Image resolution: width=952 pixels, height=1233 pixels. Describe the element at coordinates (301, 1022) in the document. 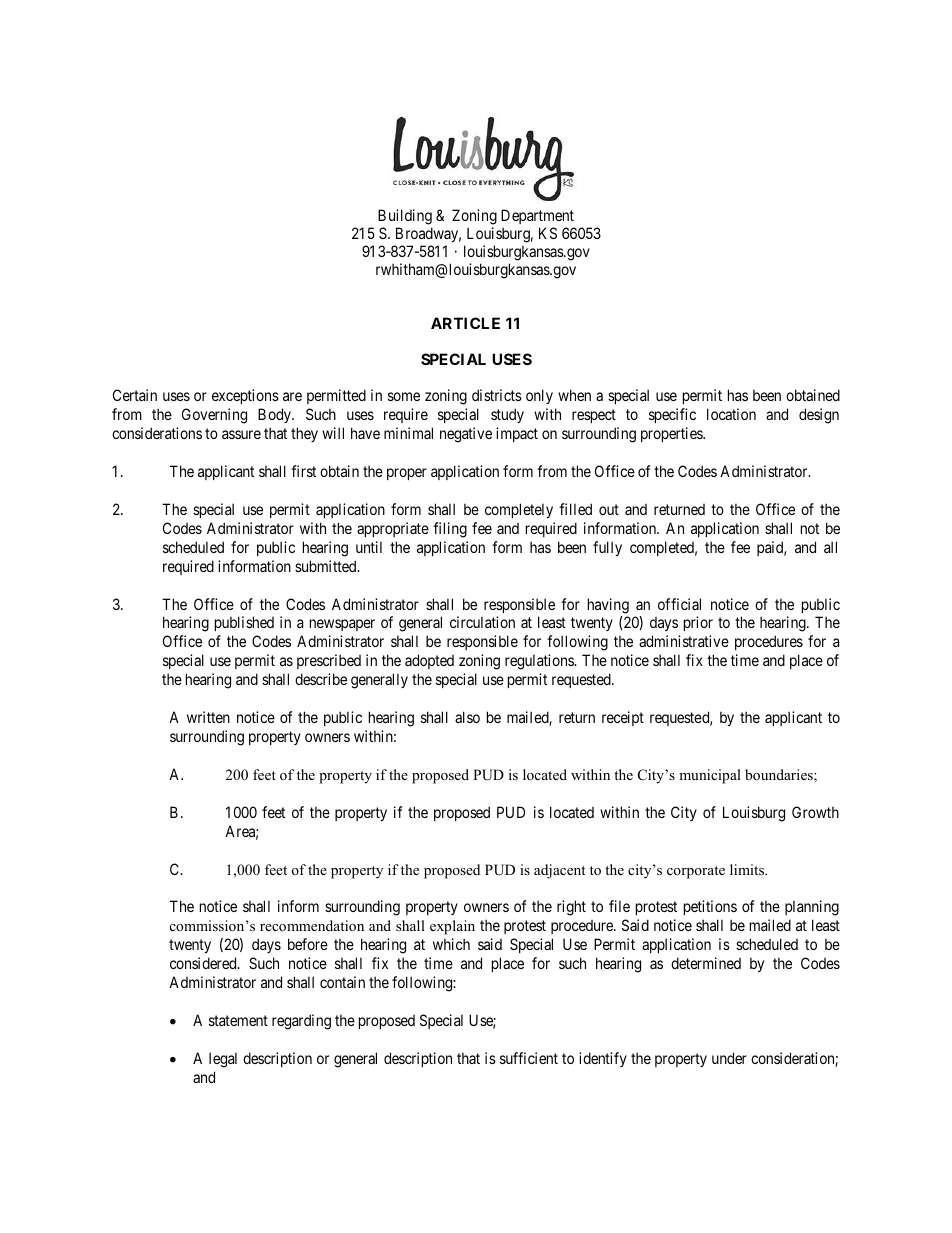

I see `regarding` at that location.
